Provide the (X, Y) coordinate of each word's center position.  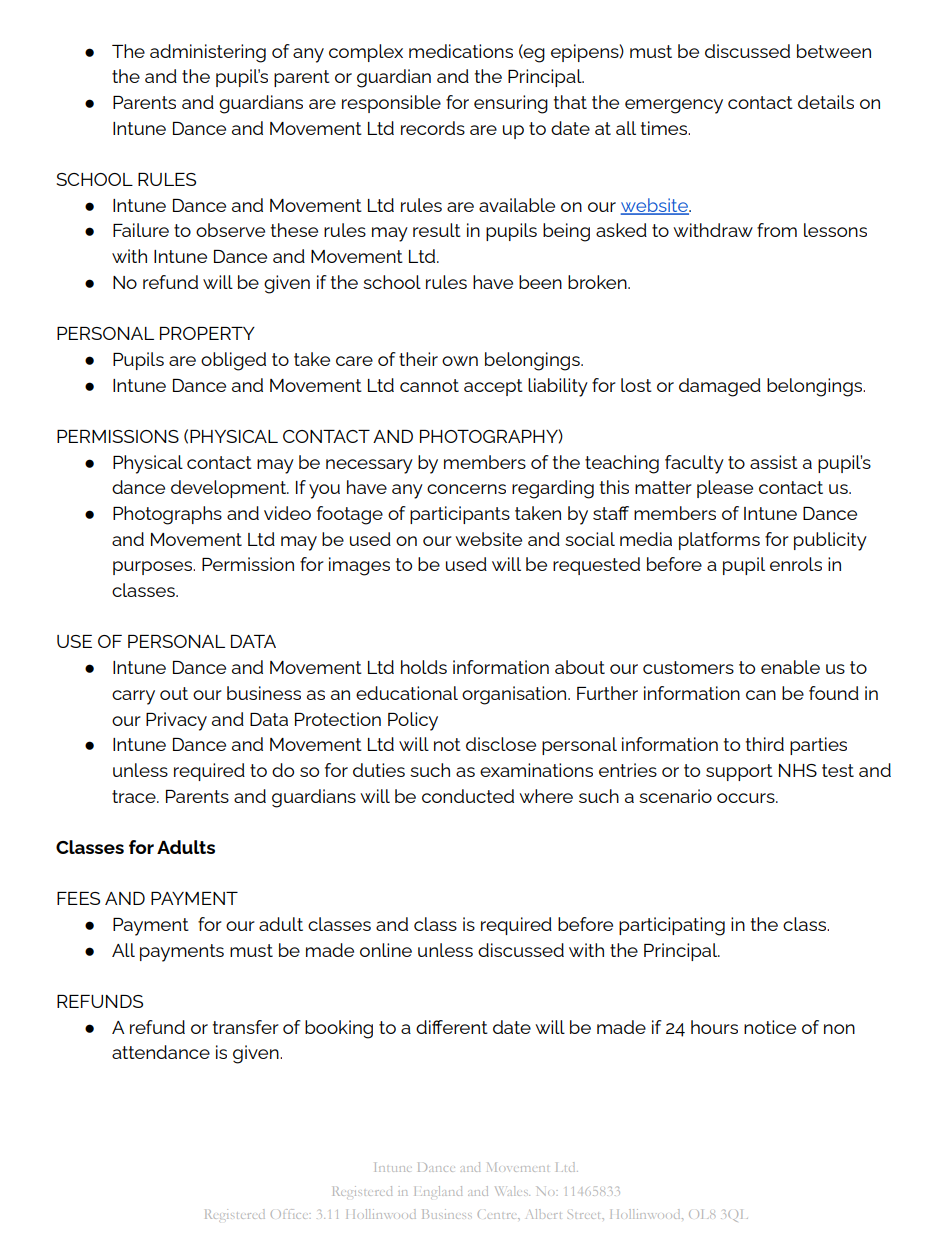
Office (291, 1214)
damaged (720, 387)
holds (424, 667)
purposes (154, 568)
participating (672, 926)
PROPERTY (207, 333)
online (386, 950)
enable (790, 667)
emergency (674, 106)
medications (461, 51)
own (460, 361)
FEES (78, 898)
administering (208, 53)
